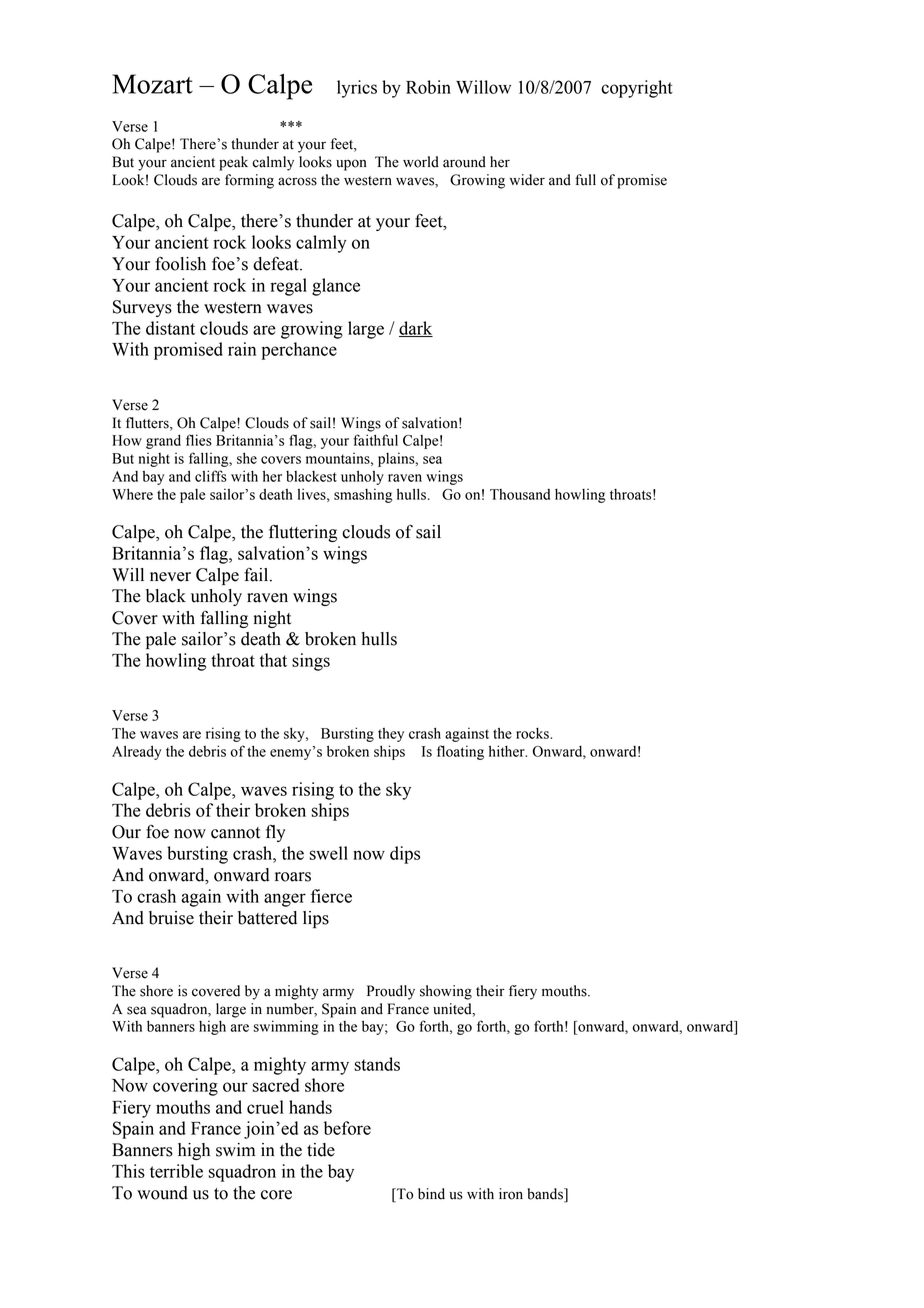 The image size is (924, 1308). Describe the element at coordinates (311, 662) in the screenshot. I see `sings` at that location.
